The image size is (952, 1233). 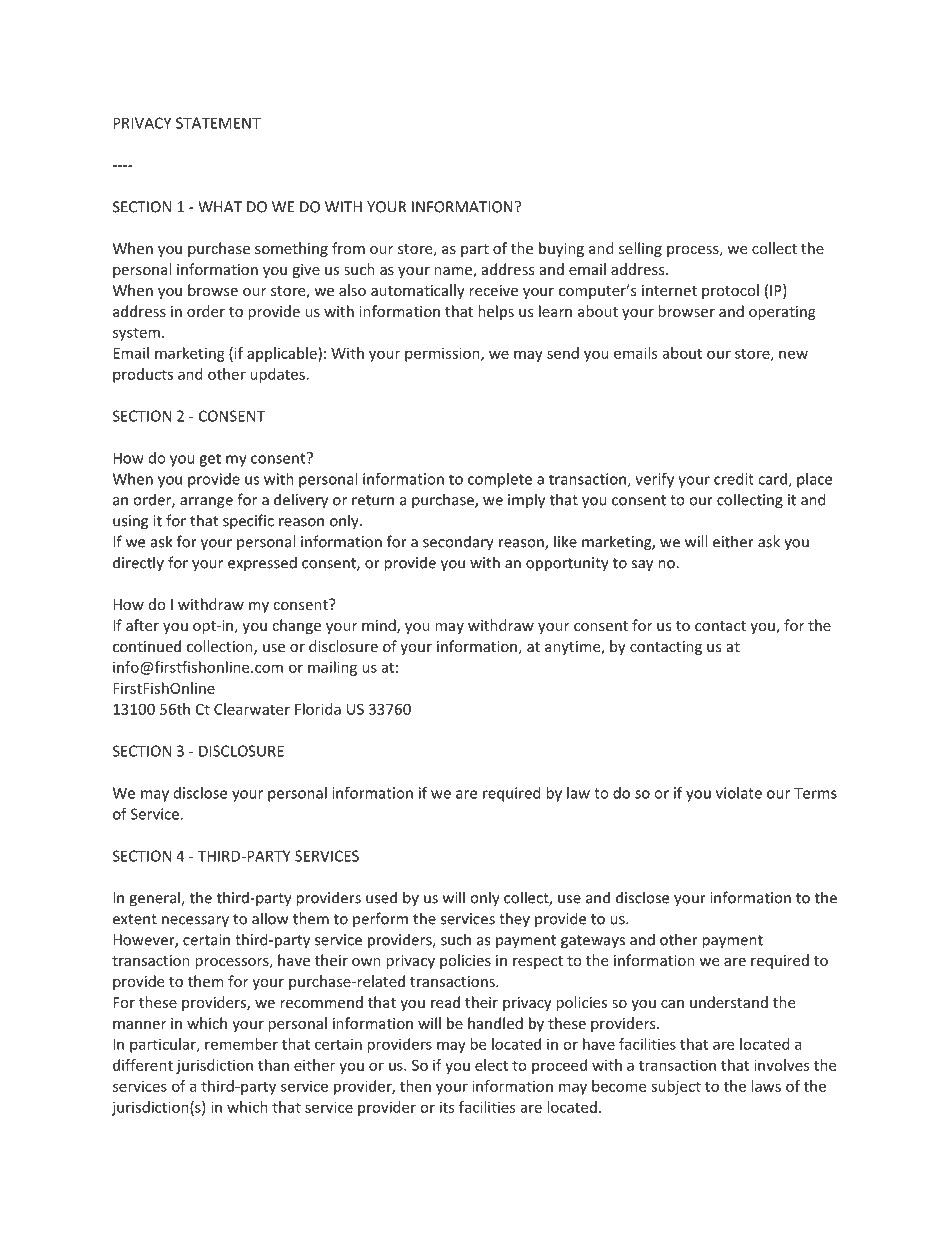 What do you see at coordinates (766, 1086) in the image?
I see `laws` at bounding box center [766, 1086].
